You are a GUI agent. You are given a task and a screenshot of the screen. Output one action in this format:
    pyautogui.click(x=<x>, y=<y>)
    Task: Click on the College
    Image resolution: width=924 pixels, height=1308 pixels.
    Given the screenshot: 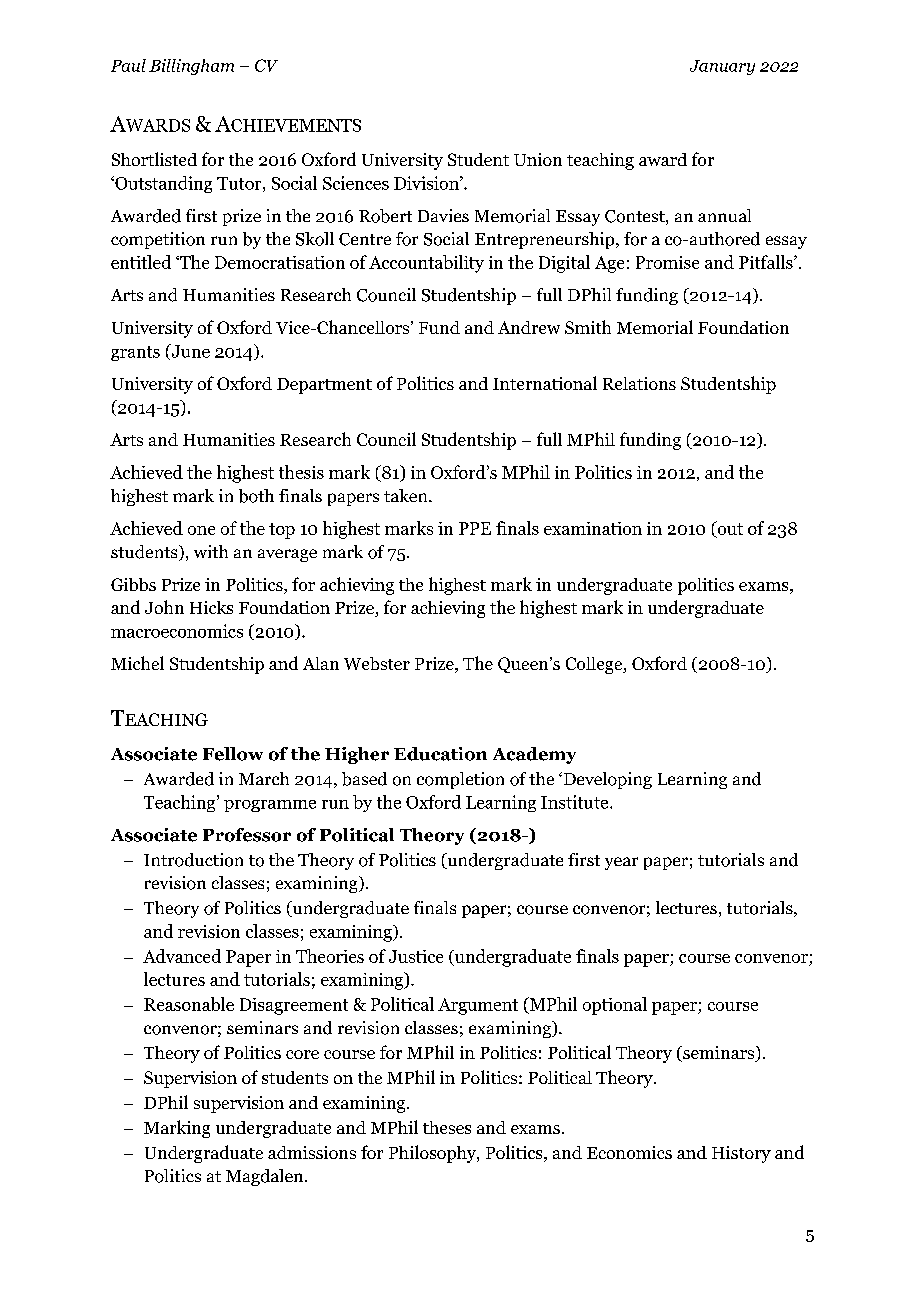 What is the action you would take?
    pyautogui.click(x=595, y=665)
